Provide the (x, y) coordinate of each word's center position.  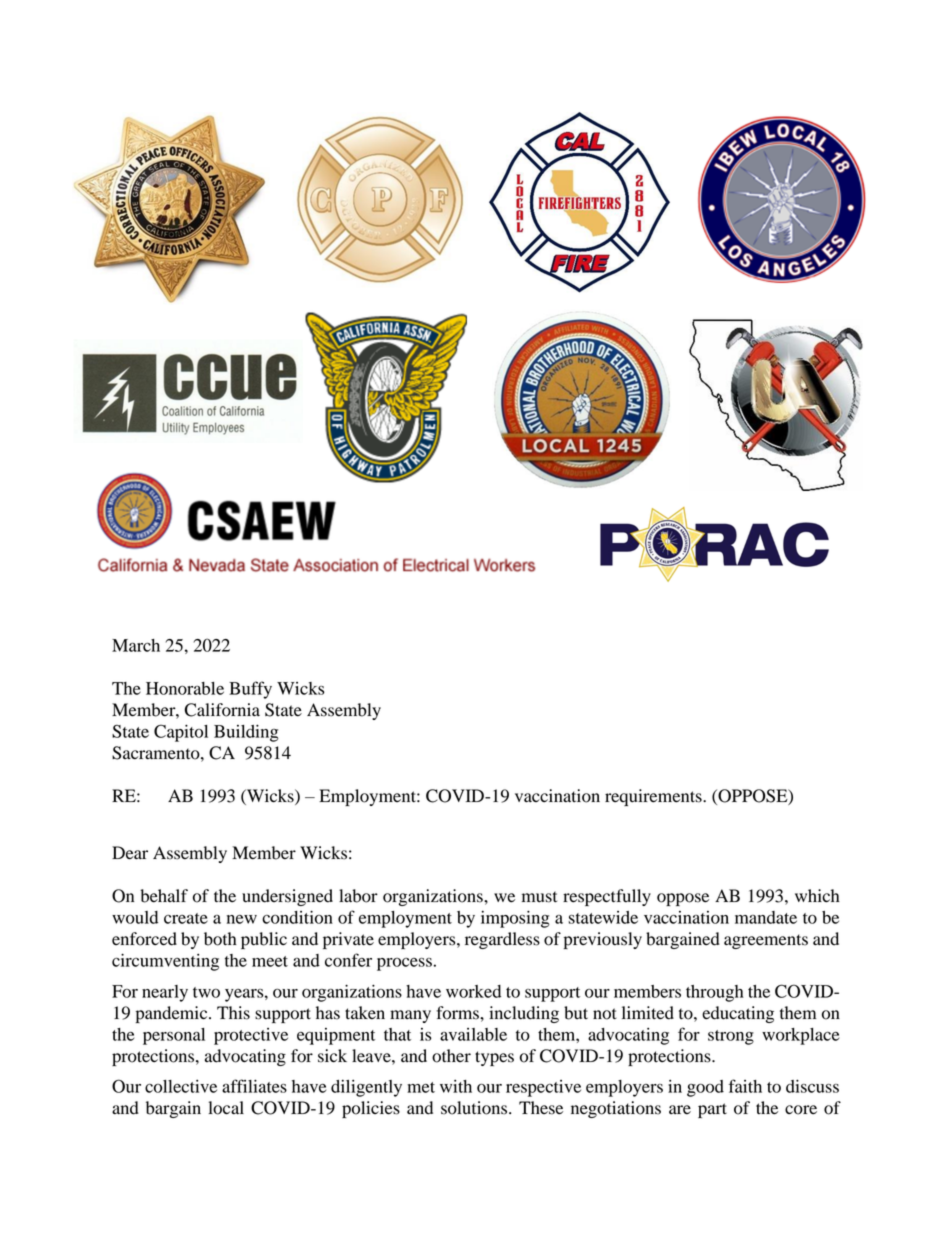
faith (745, 1086)
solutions (475, 1108)
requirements (654, 797)
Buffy (250, 690)
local (226, 1108)
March (136, 645)
